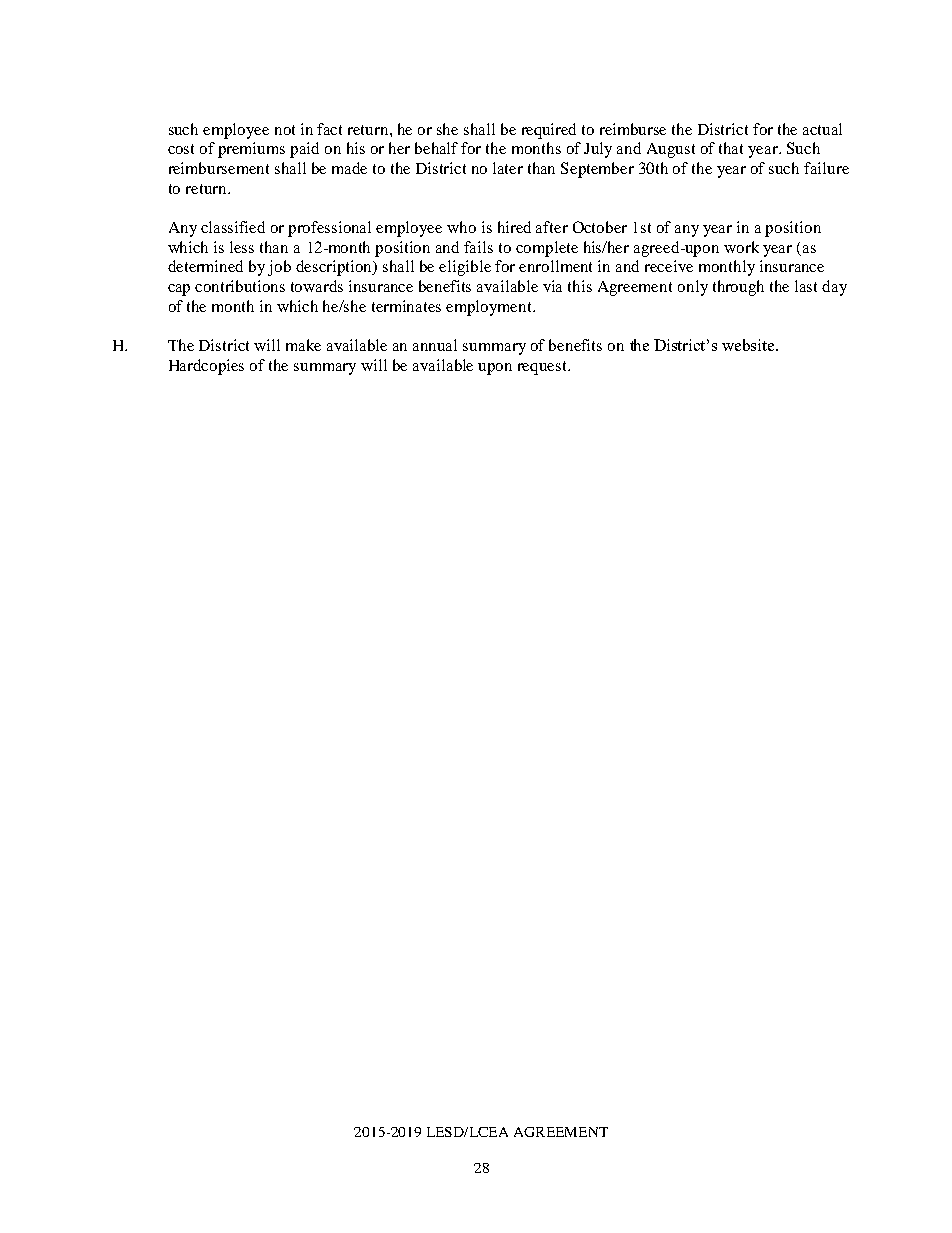  I want to click on fails, so click(478, 247).
